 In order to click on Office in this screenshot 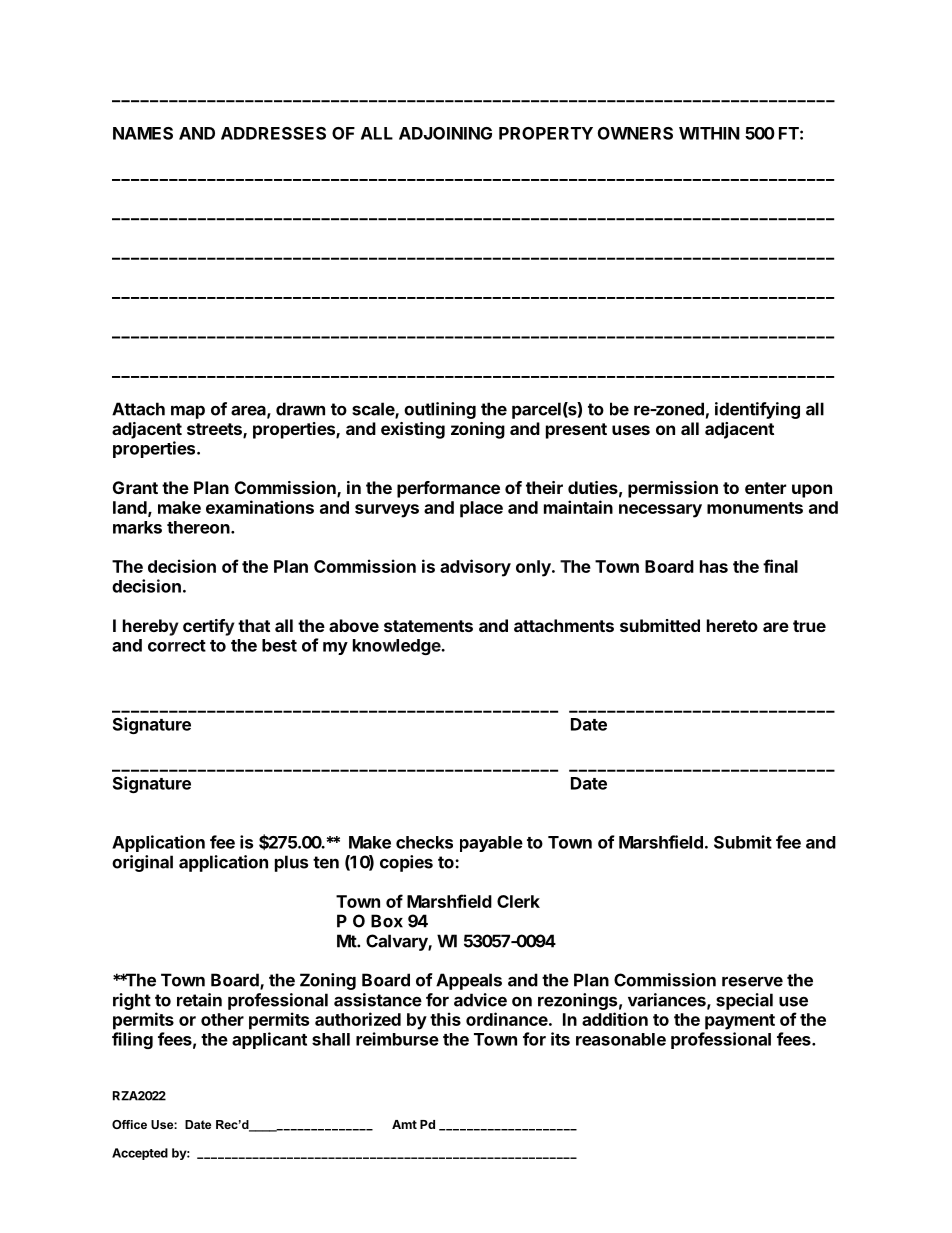, I will do `click(129, 1124)`.
